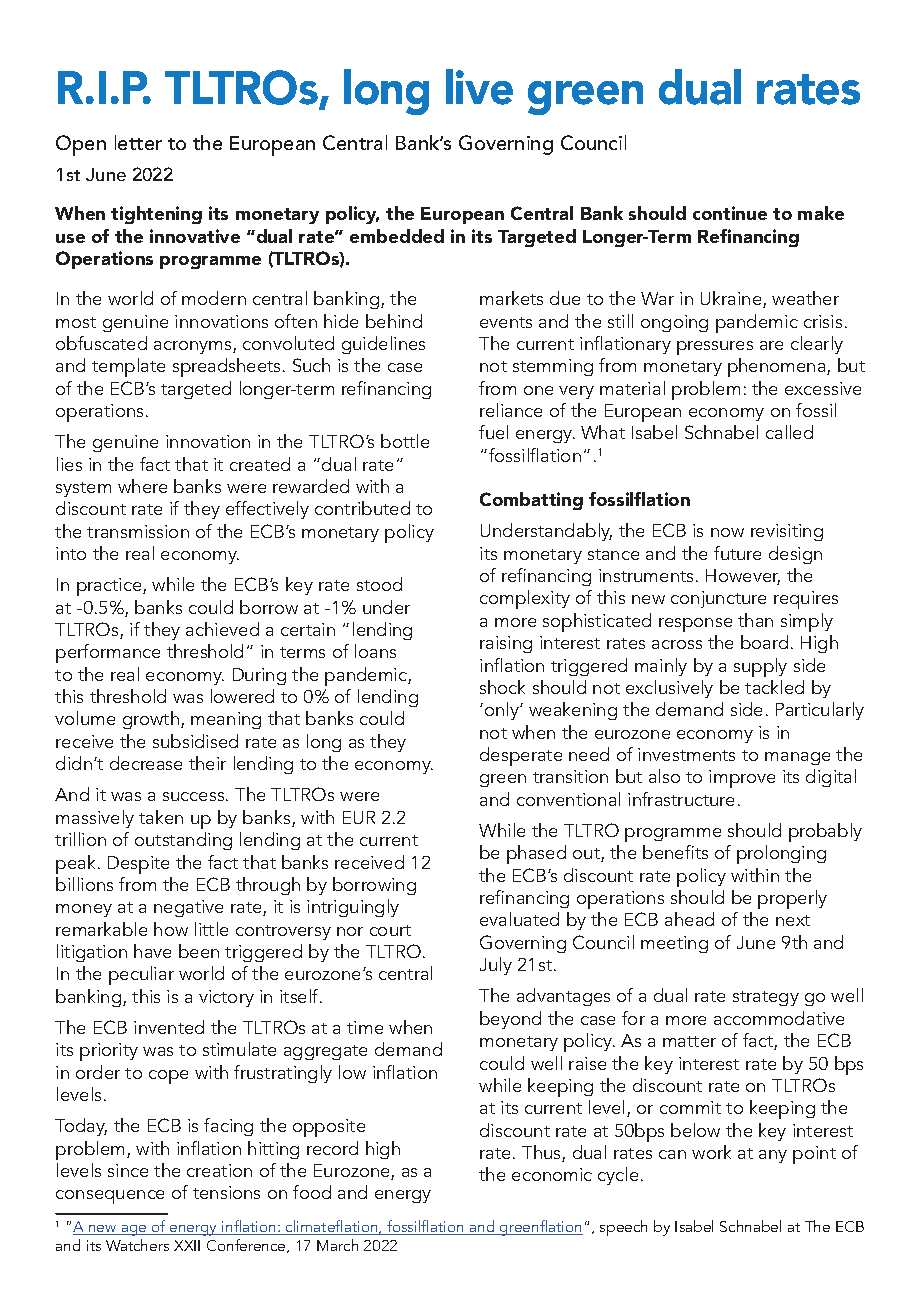 The image size is (924, 1308). What do you see at coordinates (137, 1245) in the screenshot?
I see `Watchers` at bounding box center [137, 1245].
